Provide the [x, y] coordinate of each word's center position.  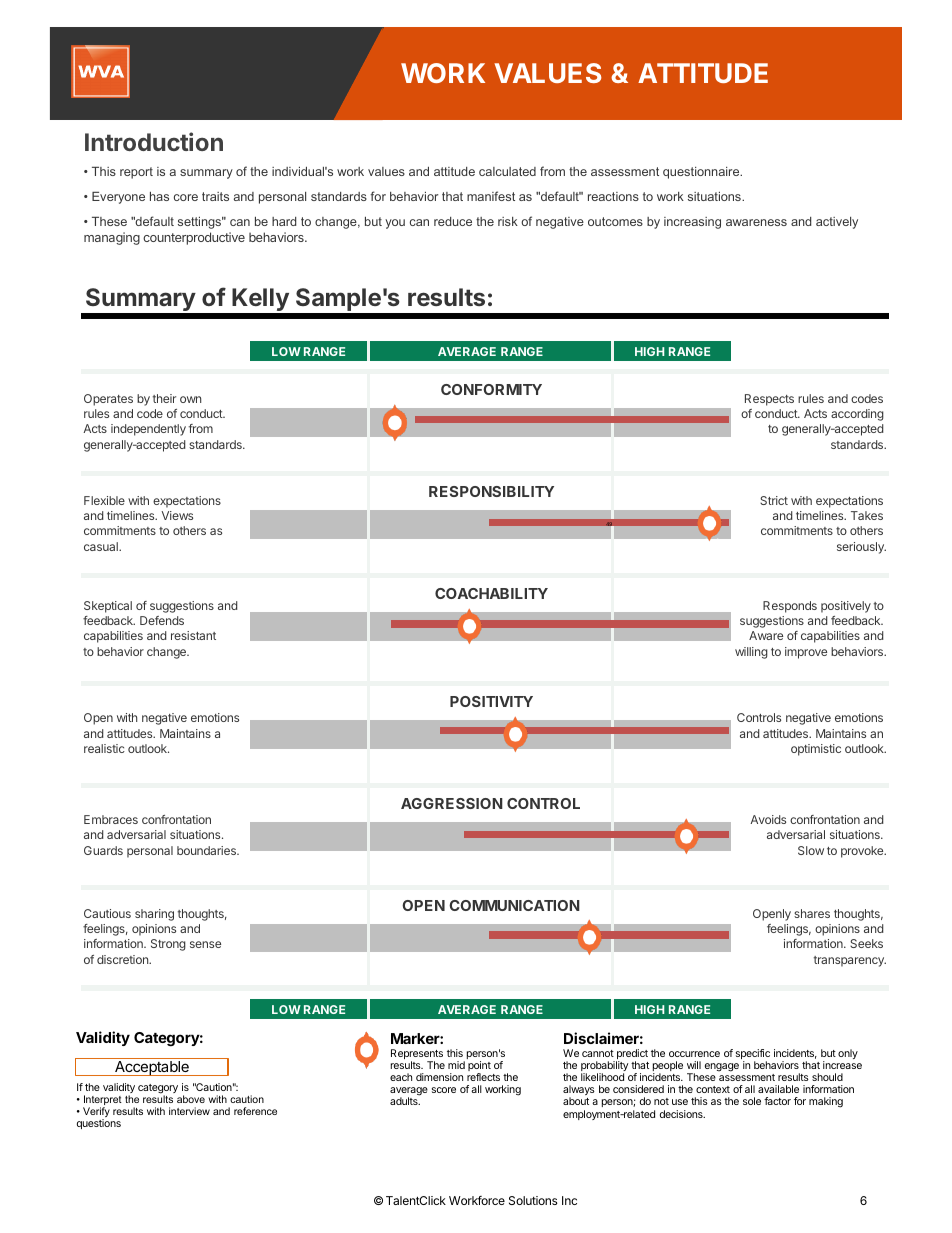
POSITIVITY [491, 701]
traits [215, 196]
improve [806, 653]
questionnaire [702, 173]
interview [189, 1111]
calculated [507, 171]
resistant [193, 635]
